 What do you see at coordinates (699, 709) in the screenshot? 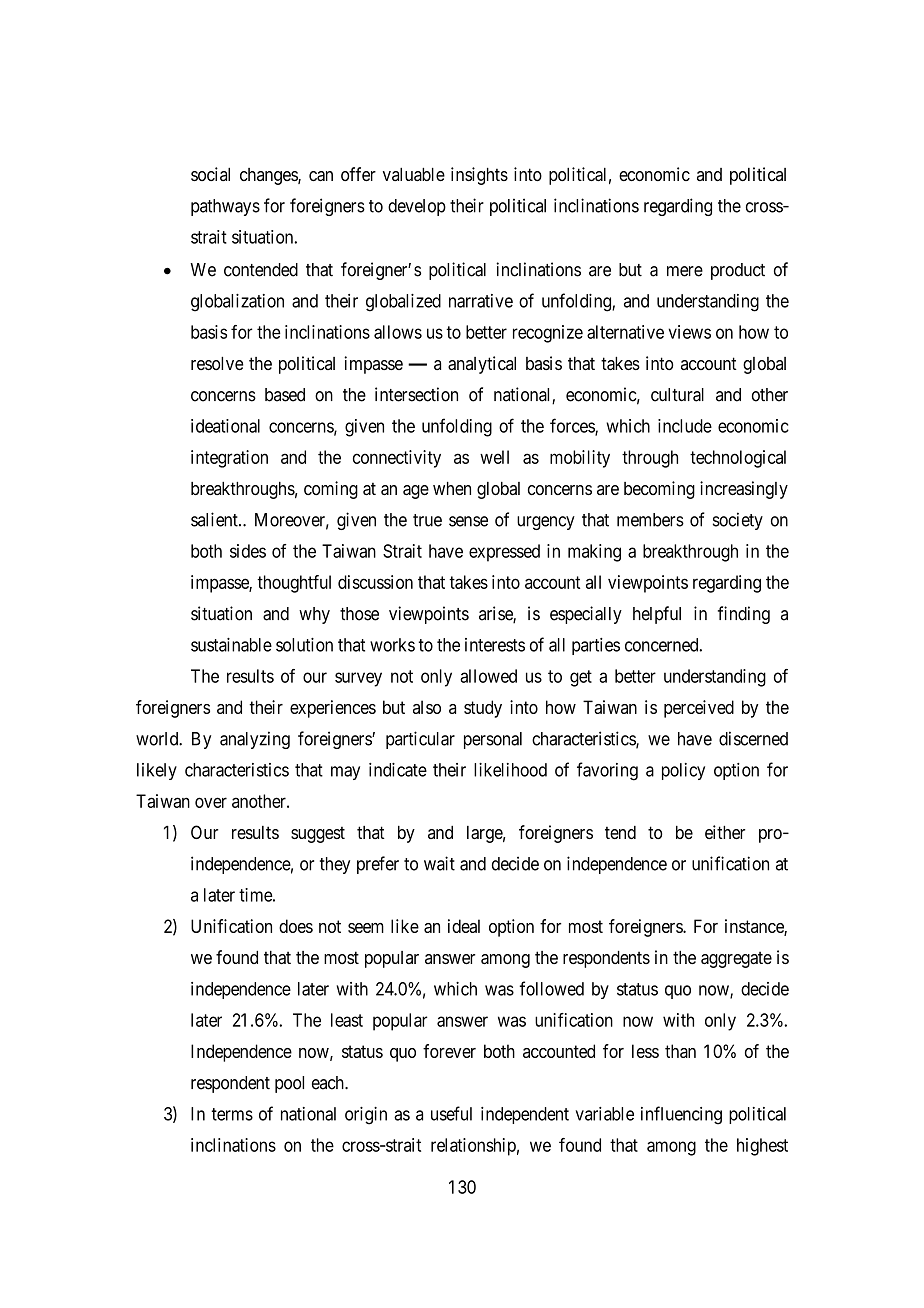
I see `perceived` at bounding box center [699, 709].
